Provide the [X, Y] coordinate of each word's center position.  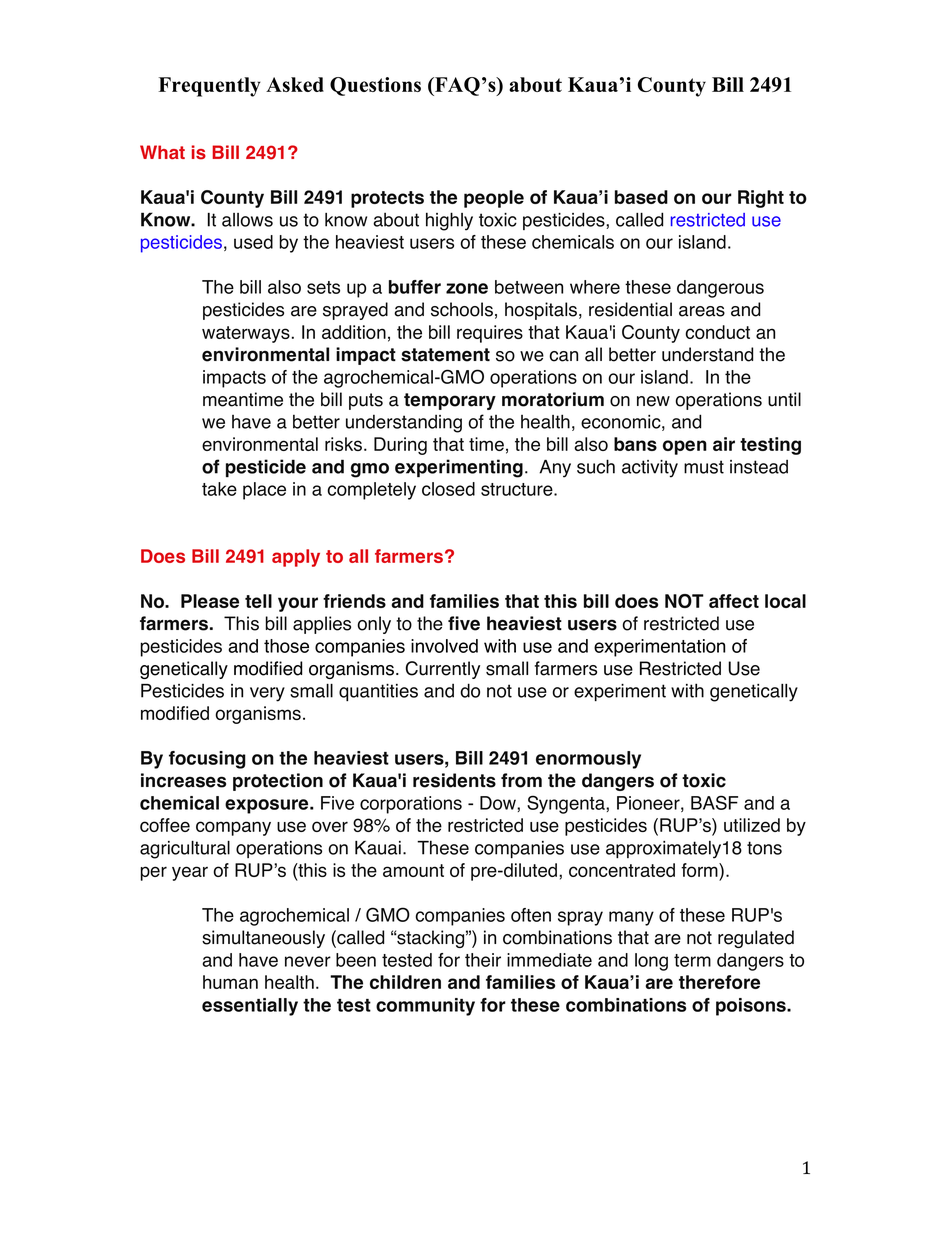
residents [454, 780]
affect [734, 601]
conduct [717, 332]
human [230, 982]
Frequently [209, 87]
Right [761, 199]
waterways [246, 334]
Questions [375, 86]
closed [448, 489]
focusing [207, 760]
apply [296, 558]
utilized [752, 825]
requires [490, 334]
